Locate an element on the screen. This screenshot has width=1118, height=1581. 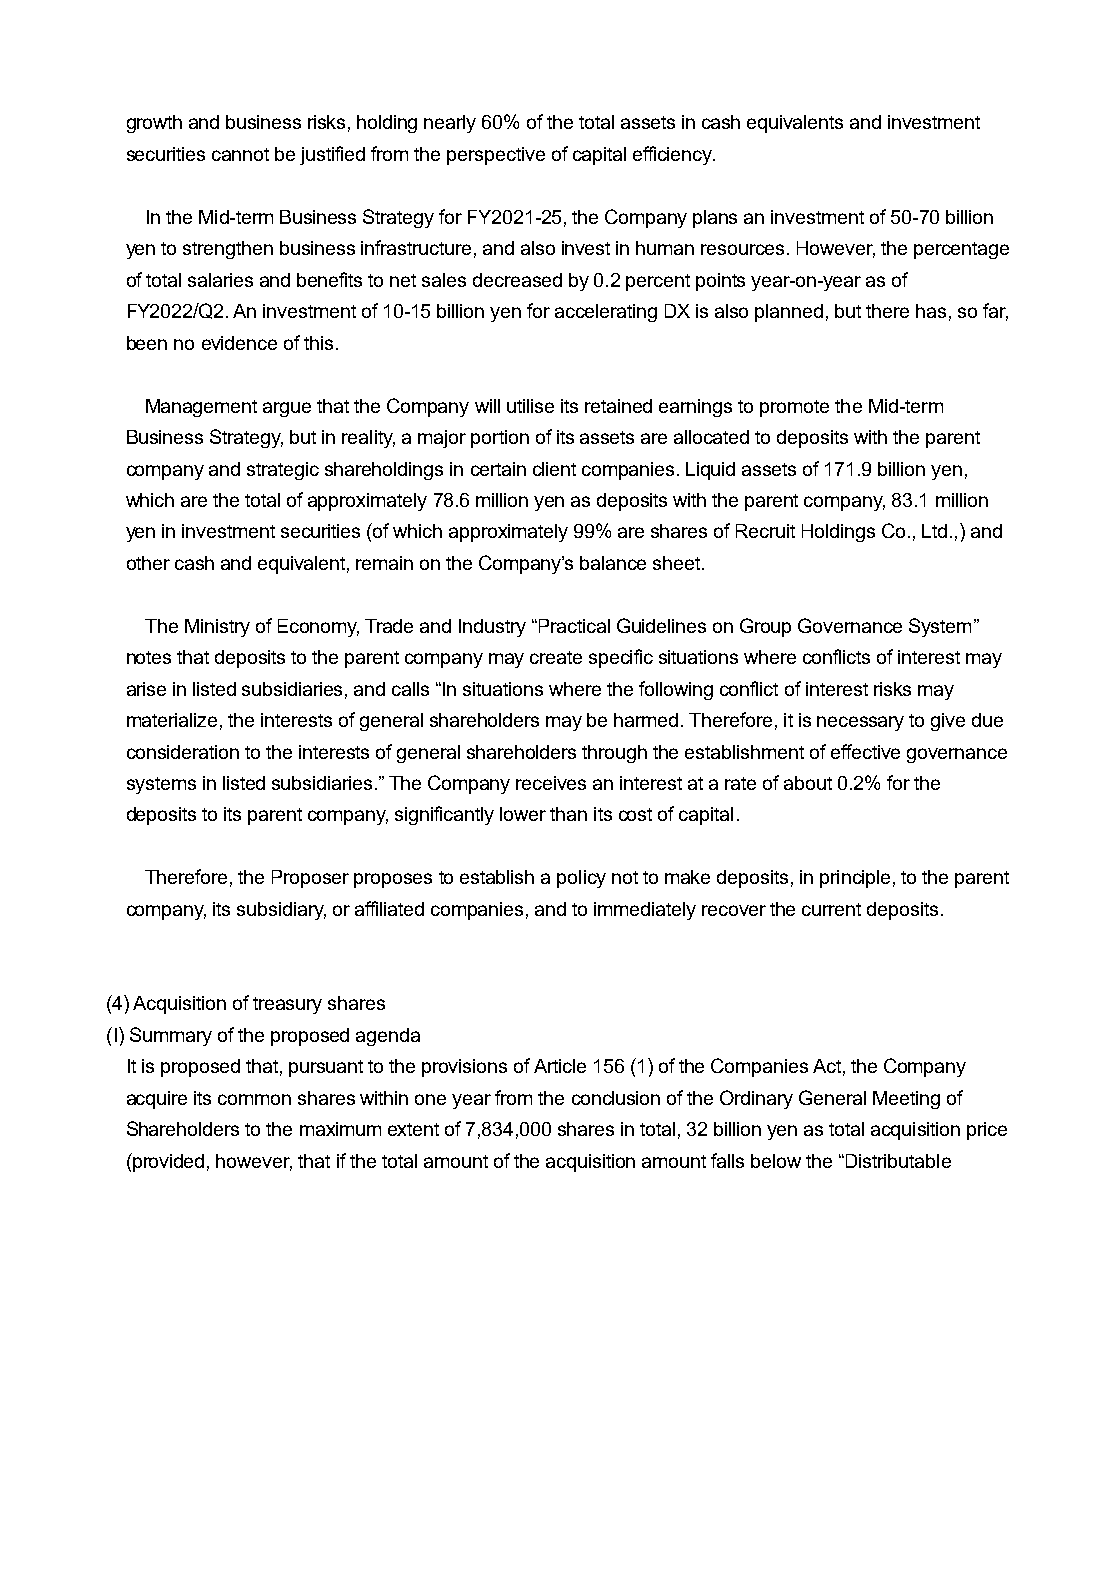
conclusion is located at coordinates (616, 1098).
